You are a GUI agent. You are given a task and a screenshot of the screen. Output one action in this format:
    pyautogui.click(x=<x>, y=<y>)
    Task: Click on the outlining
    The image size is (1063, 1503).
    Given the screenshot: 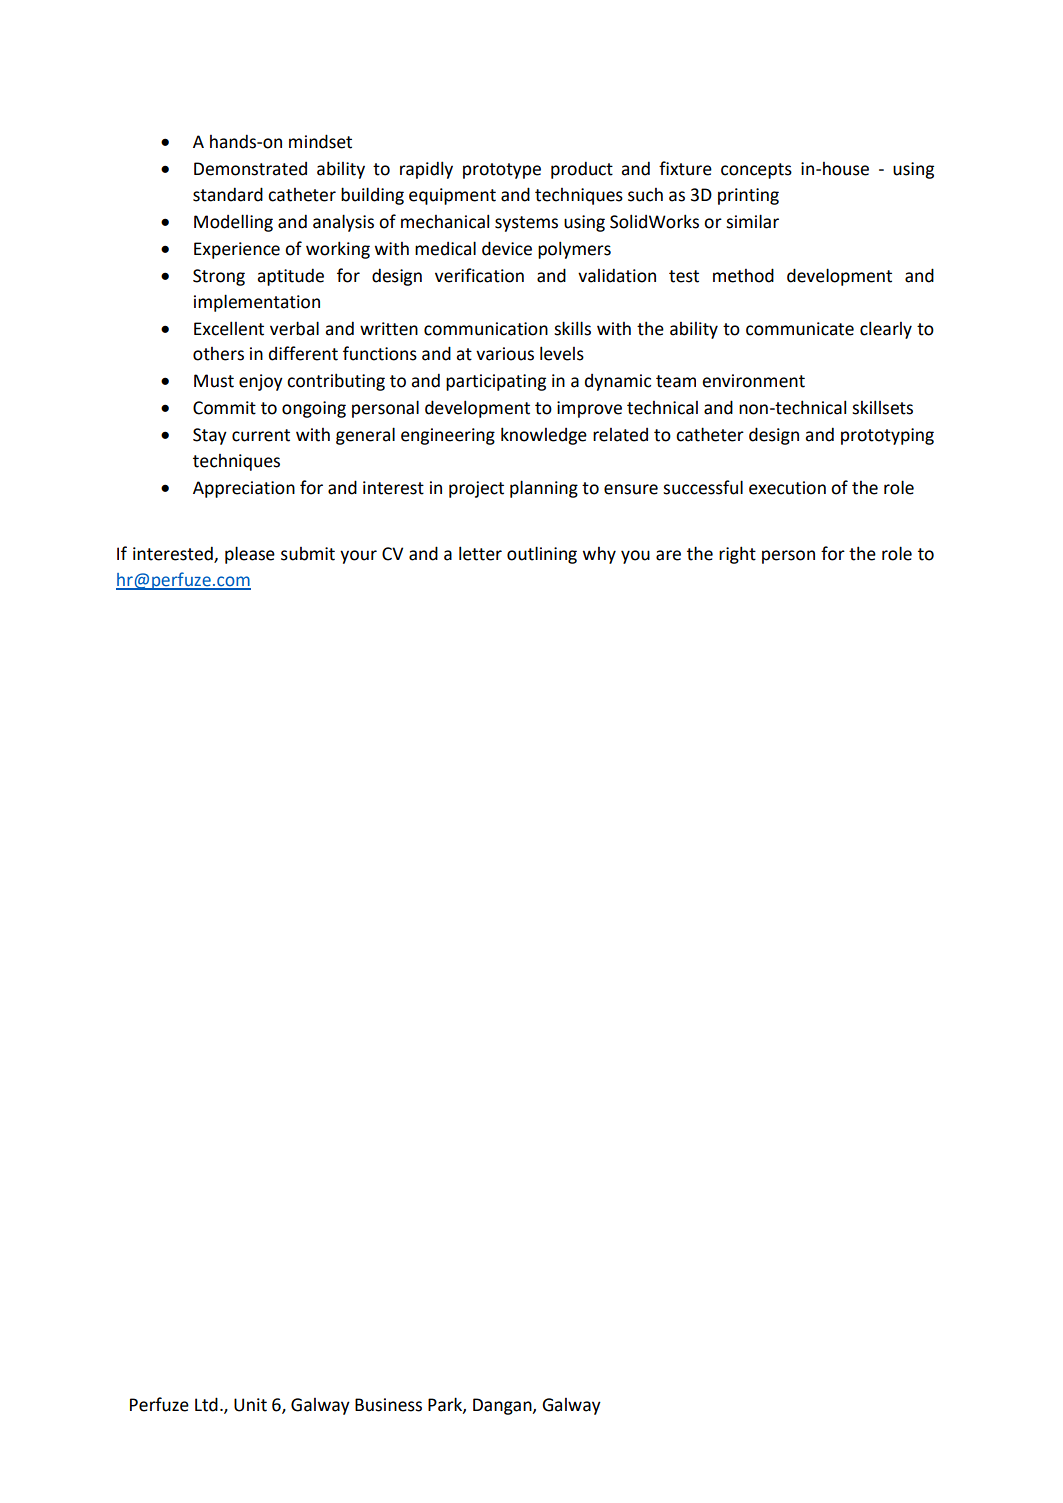 What is the action you would take?
    pyautogui.click(x=542, y=555)
